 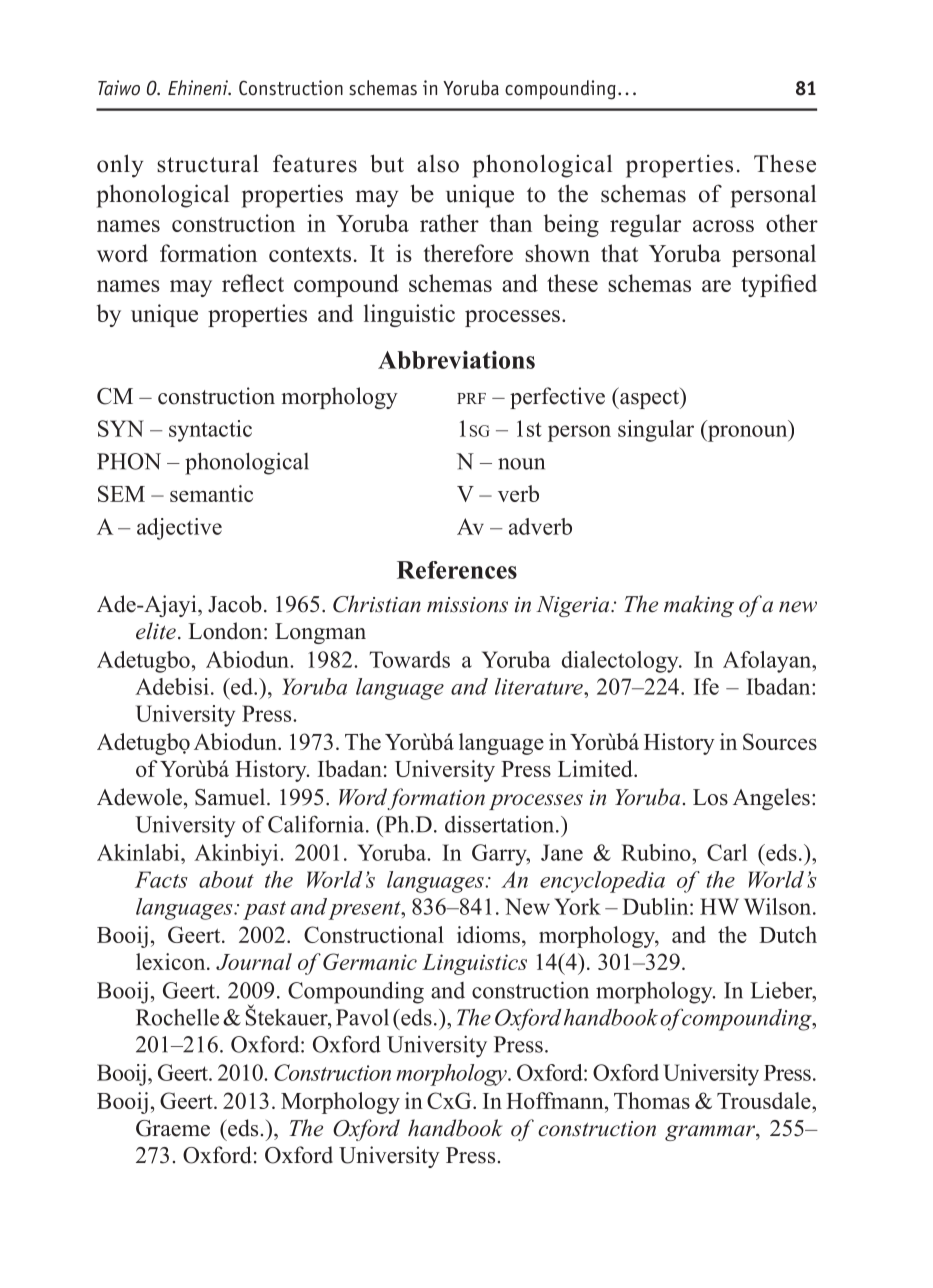 I want to click on Samuel, so click(x=231, y=797).
